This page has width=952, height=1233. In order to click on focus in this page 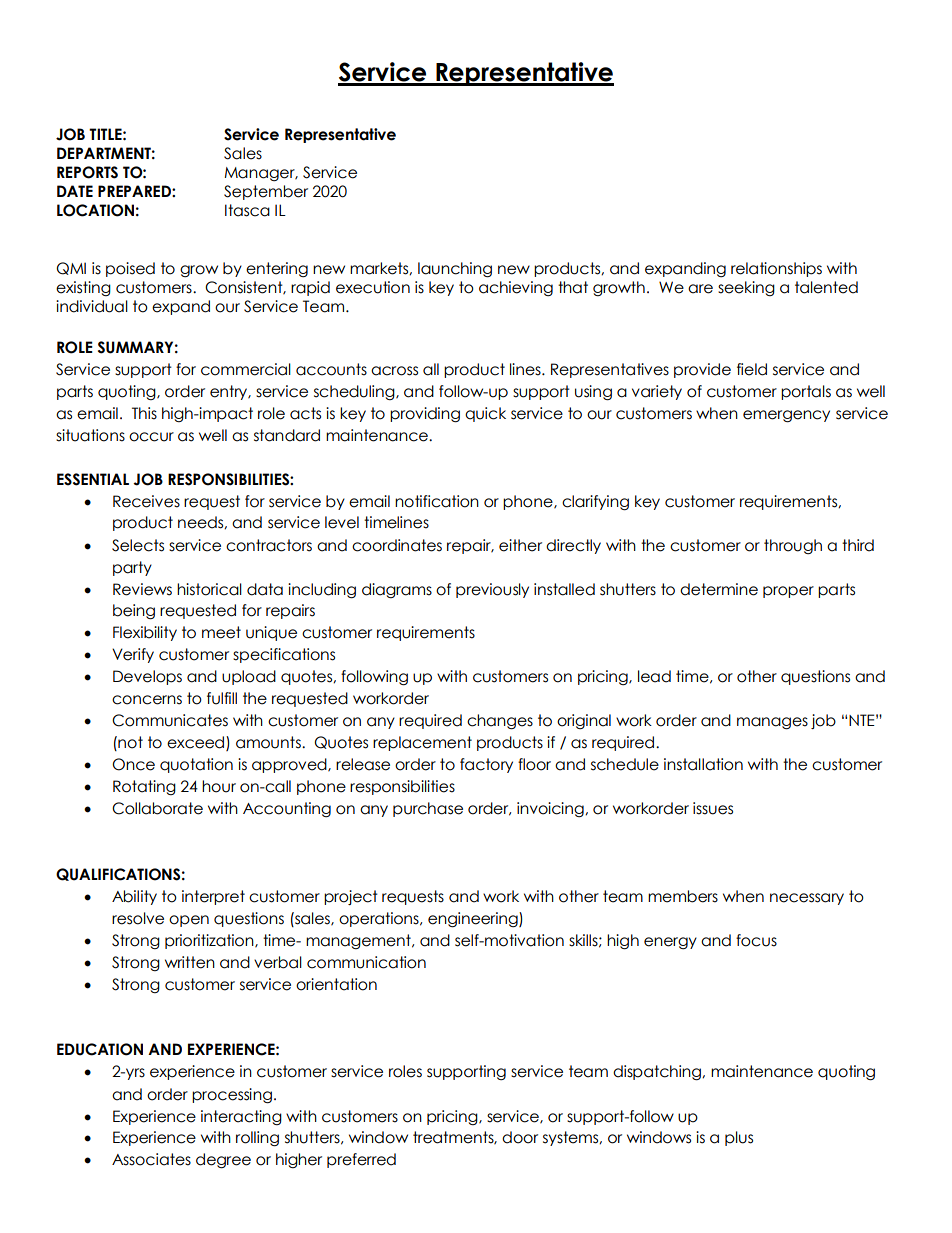, I will do `click(756, 940)`.
